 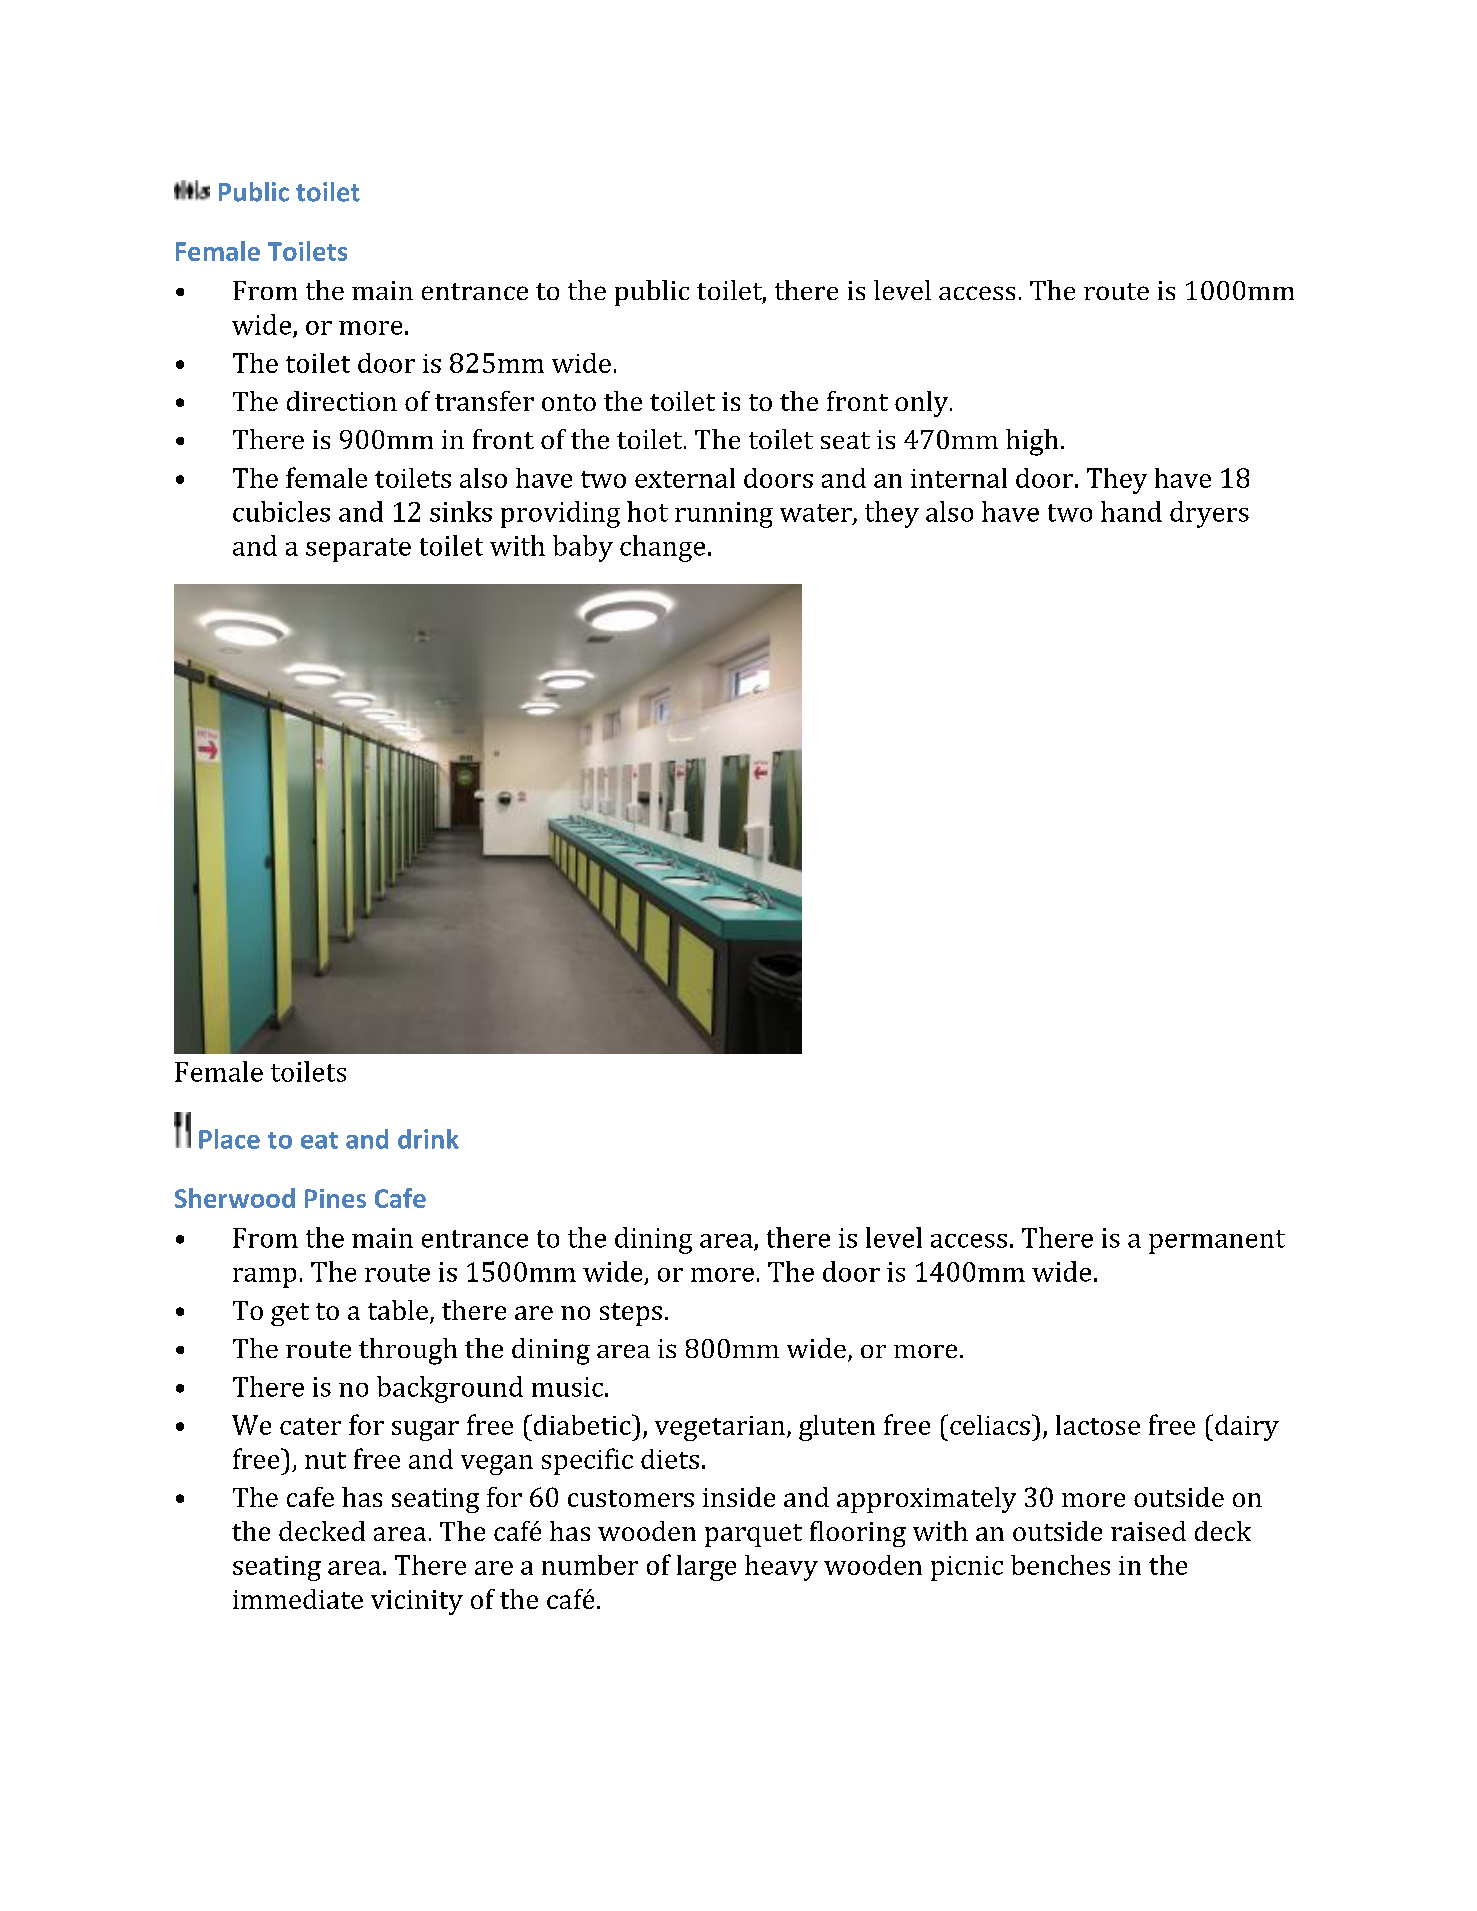 I want to click on Pines, so click(x=335, y=1198).
